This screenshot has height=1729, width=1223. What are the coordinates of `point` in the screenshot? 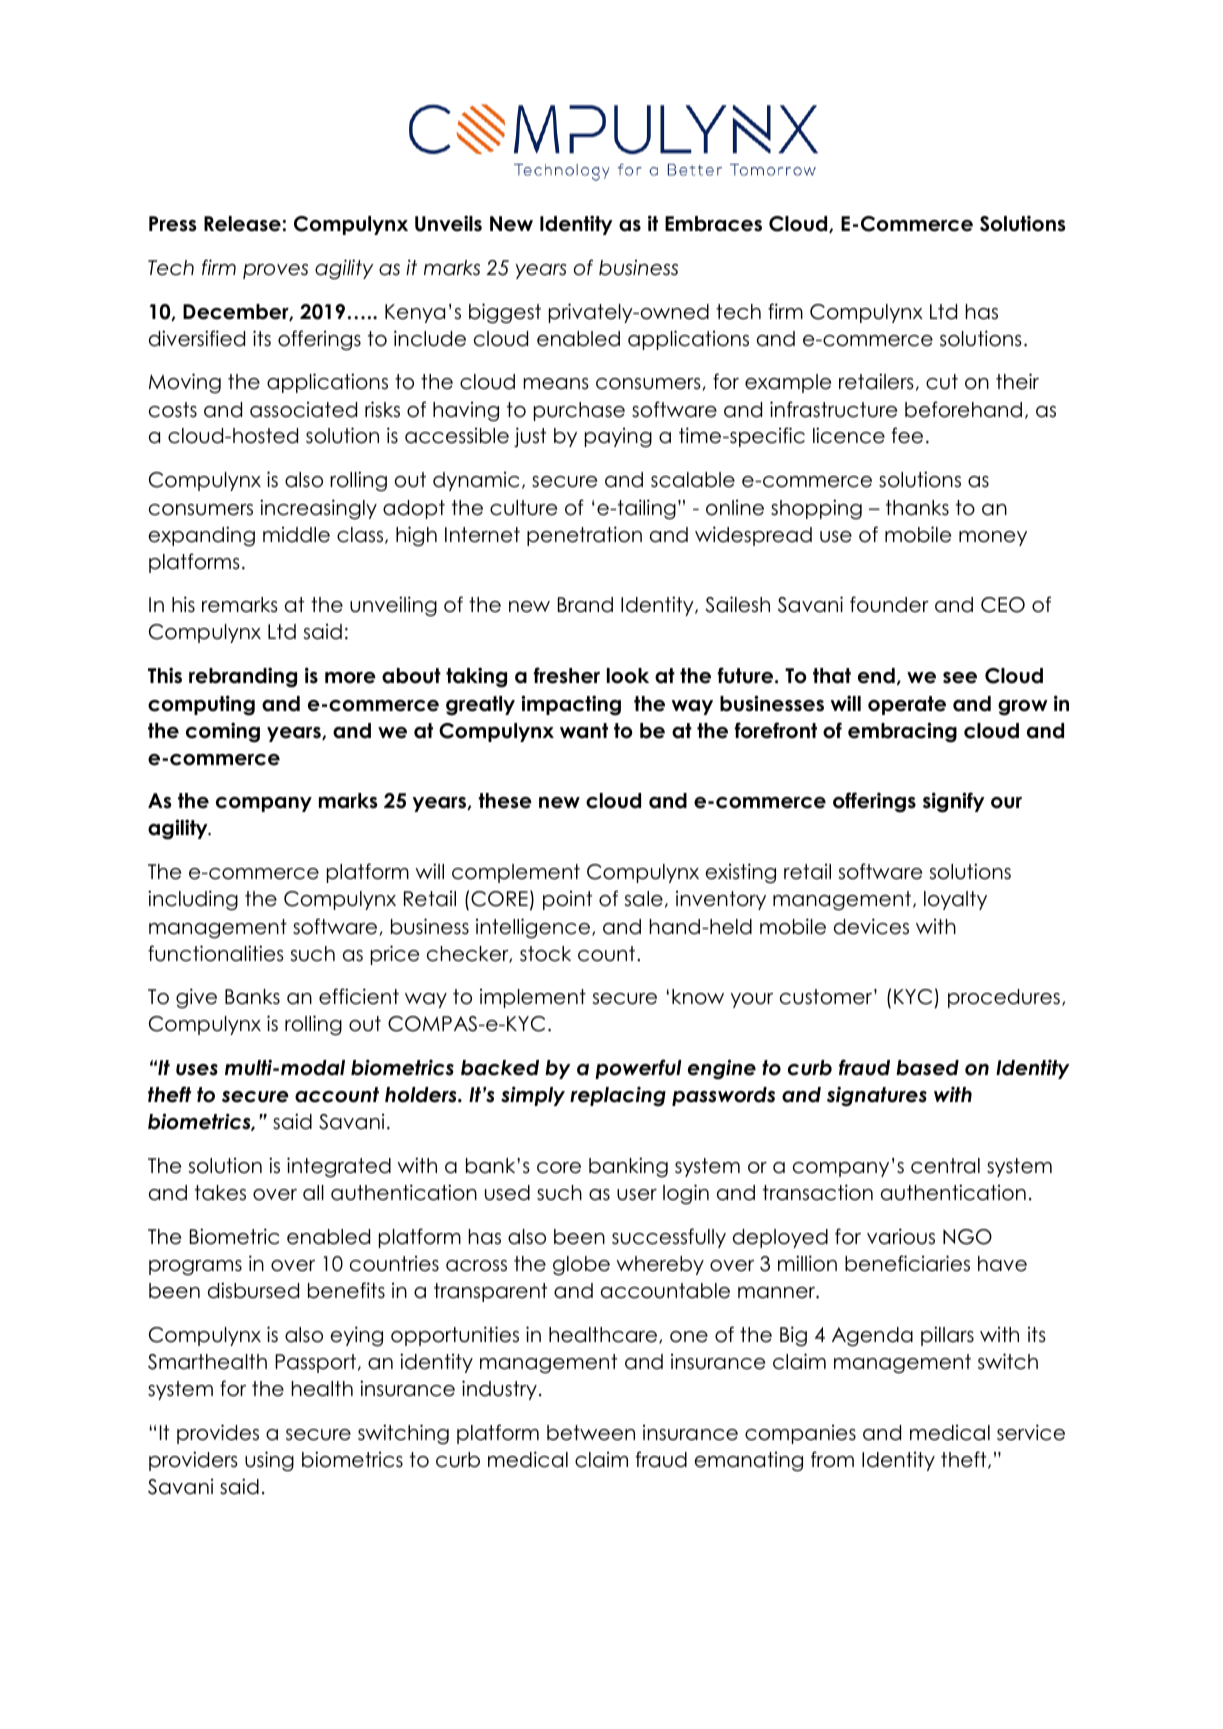 It's located at (567, 900).
